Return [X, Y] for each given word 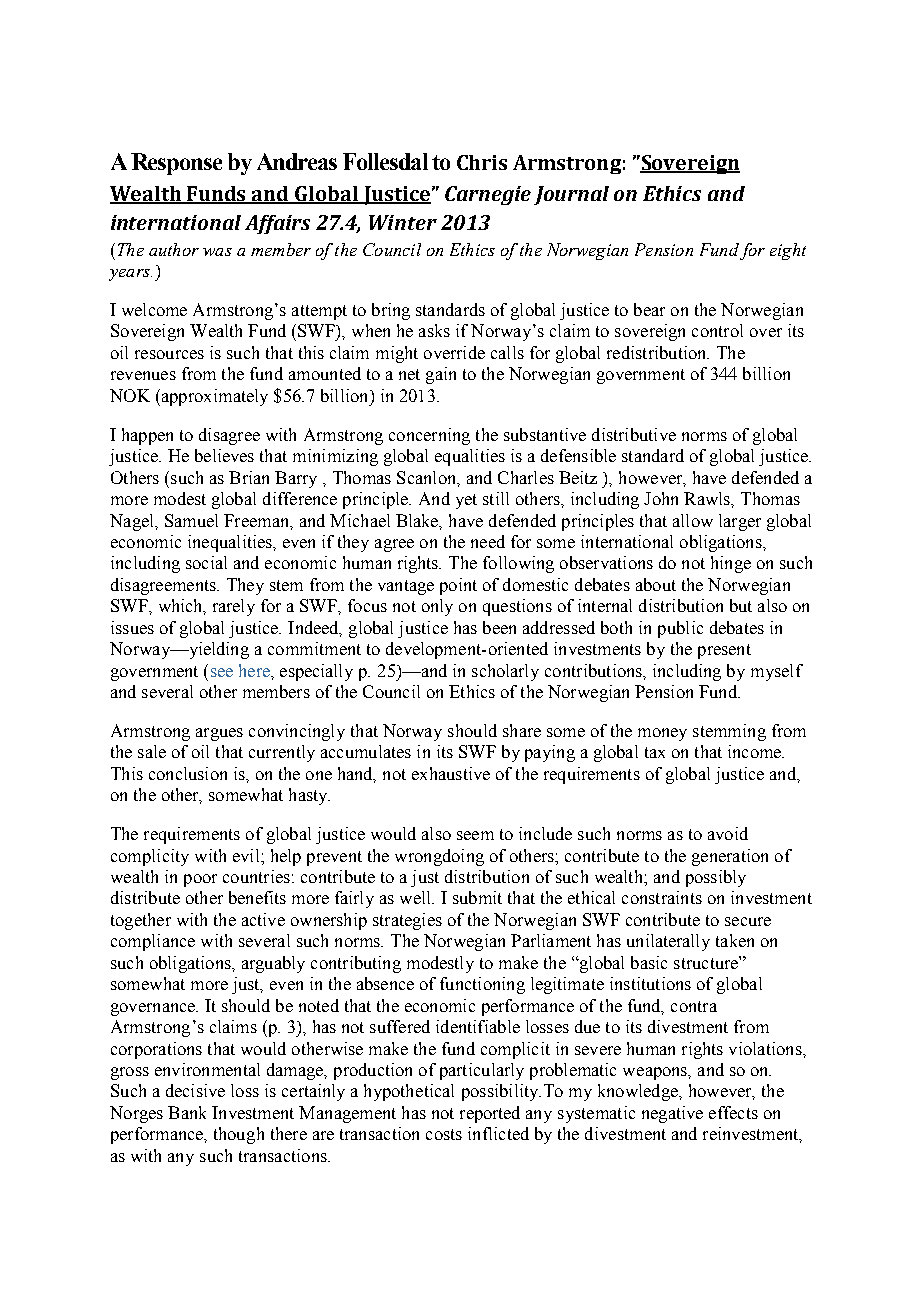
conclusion [188, 773]
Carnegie [488, 195]
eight [788, 251]
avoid [728, 833]
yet [466, 501]
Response [176, 164]
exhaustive [451, 773]
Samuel [191, 520]
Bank [187, 1112]
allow [693, 520]
